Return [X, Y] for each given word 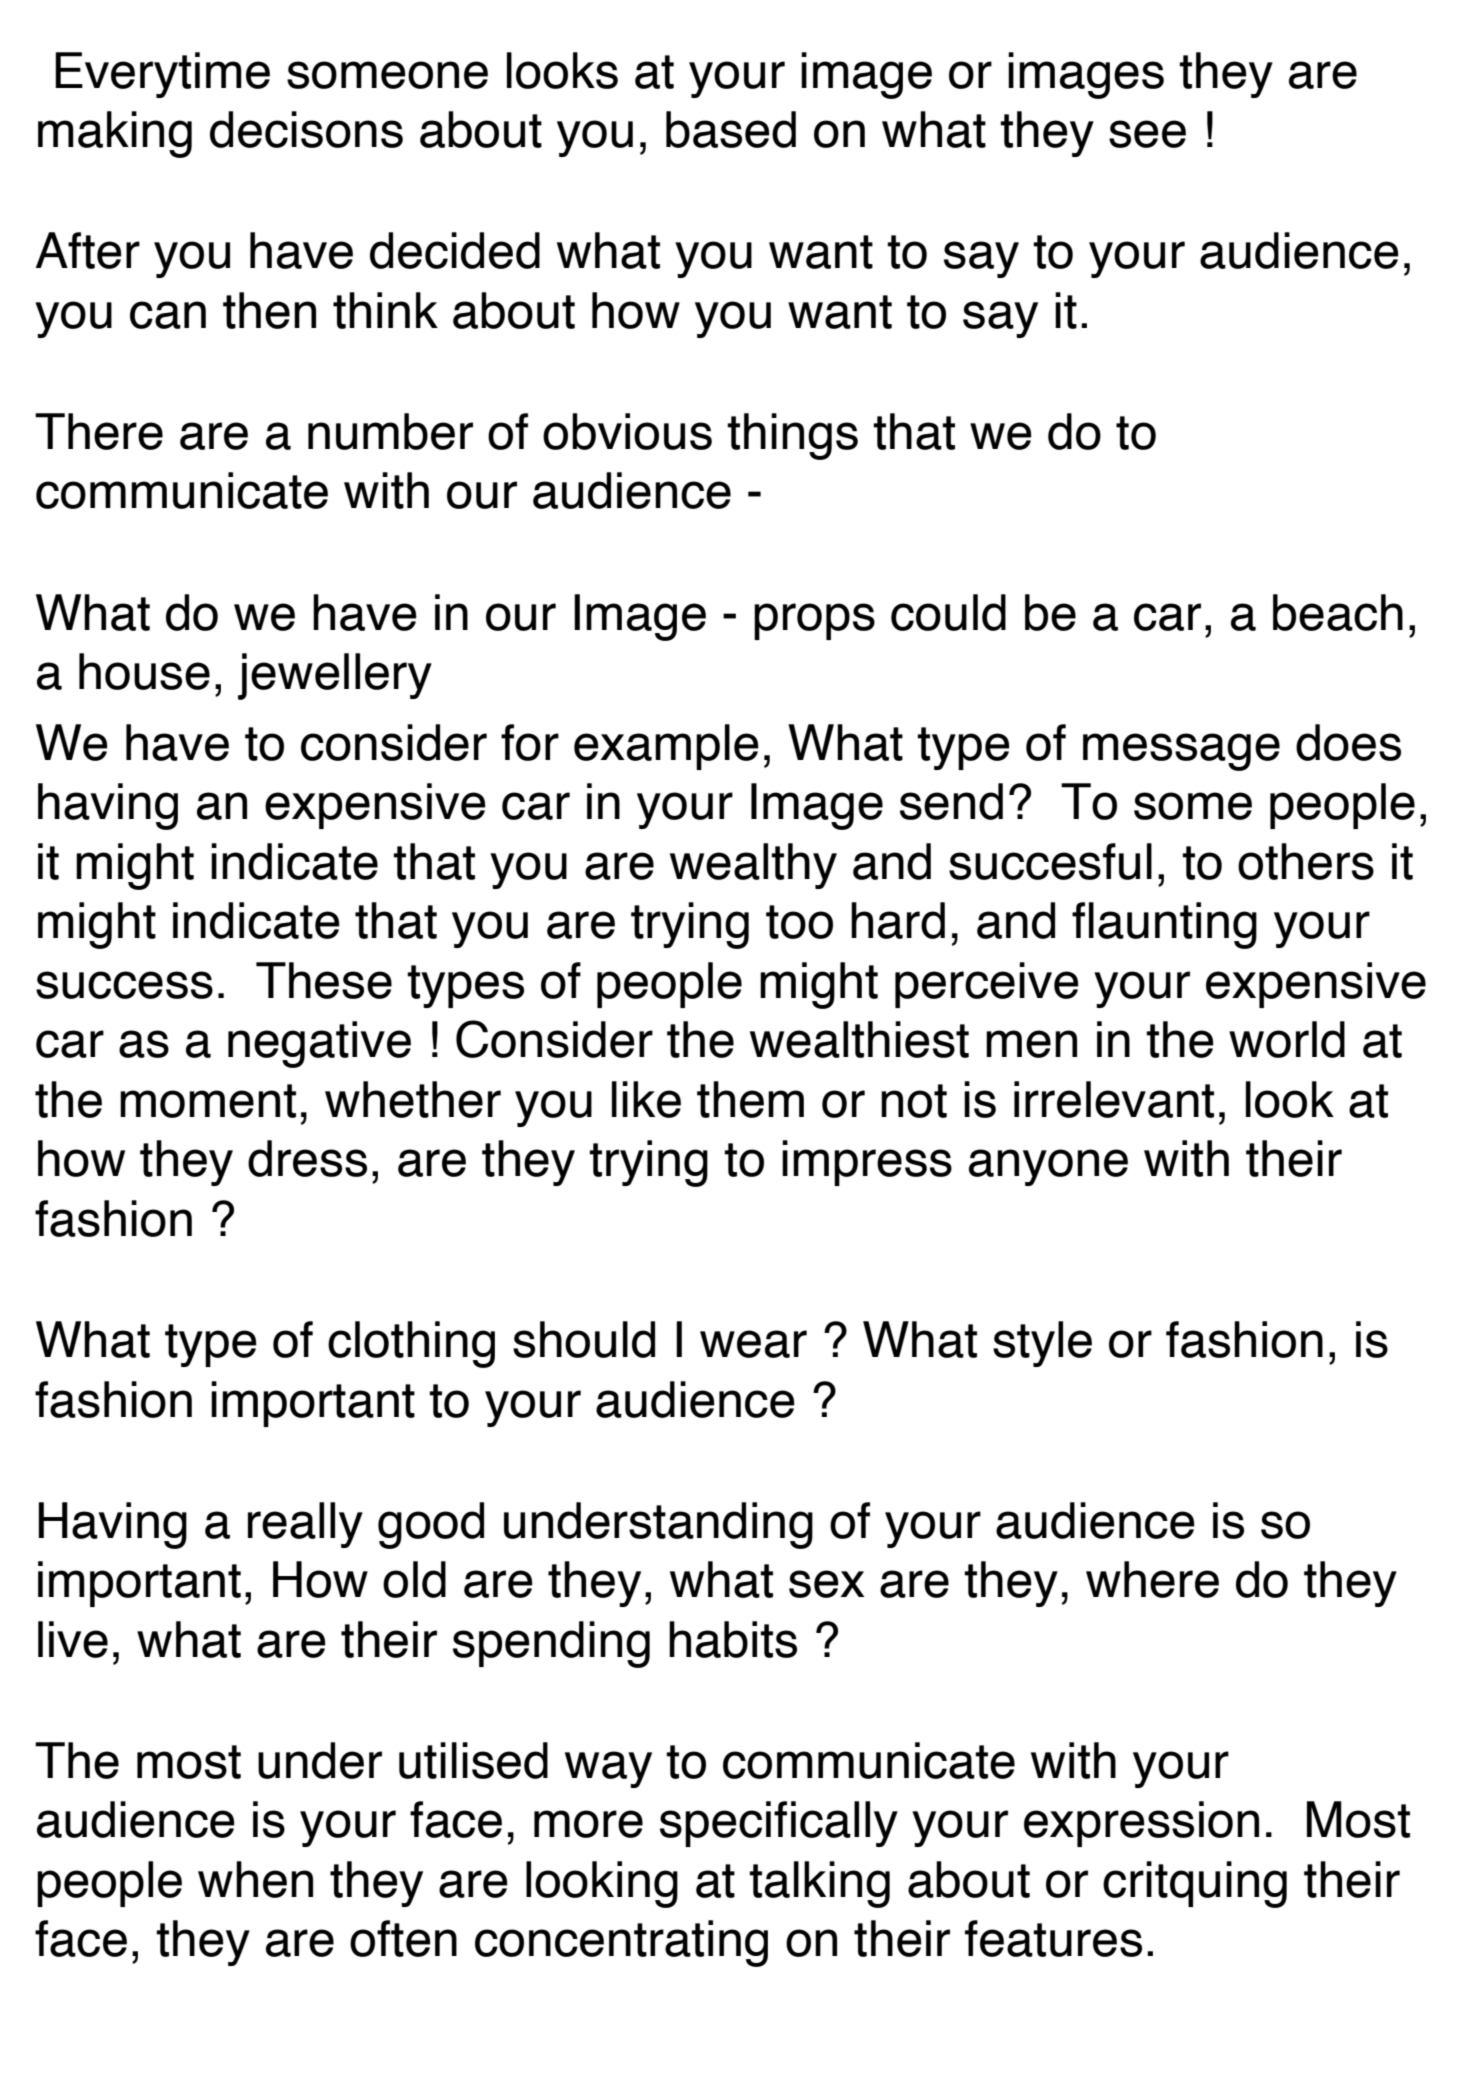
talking [819, 1884]
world [1287, 1039]
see [1147, 134]
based [731, 129]
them [750, 1099]
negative [319, 1044]
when [255, 1879]
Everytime [162, 75]
